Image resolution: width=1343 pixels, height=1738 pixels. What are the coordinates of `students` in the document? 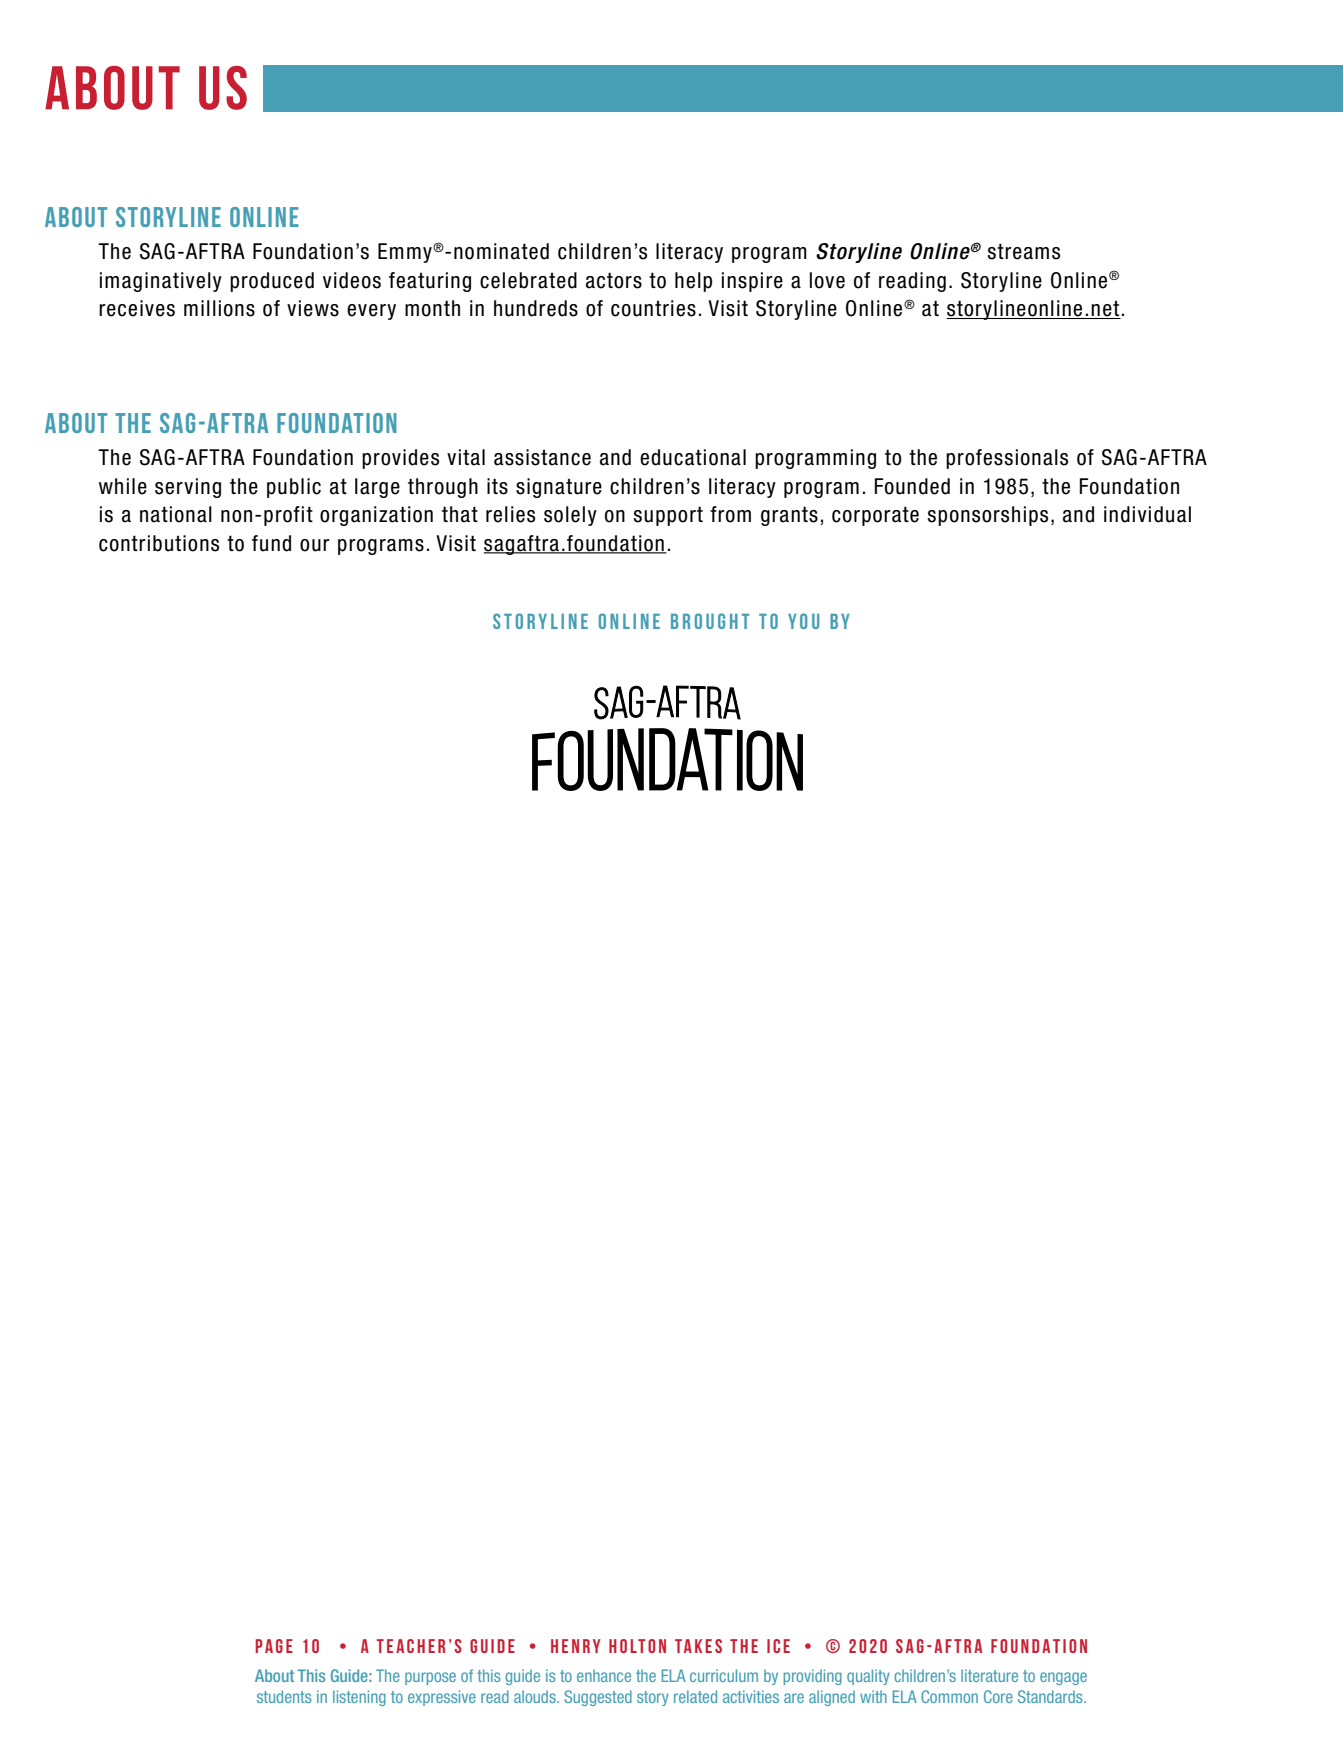 It's located at (284, 1696).
